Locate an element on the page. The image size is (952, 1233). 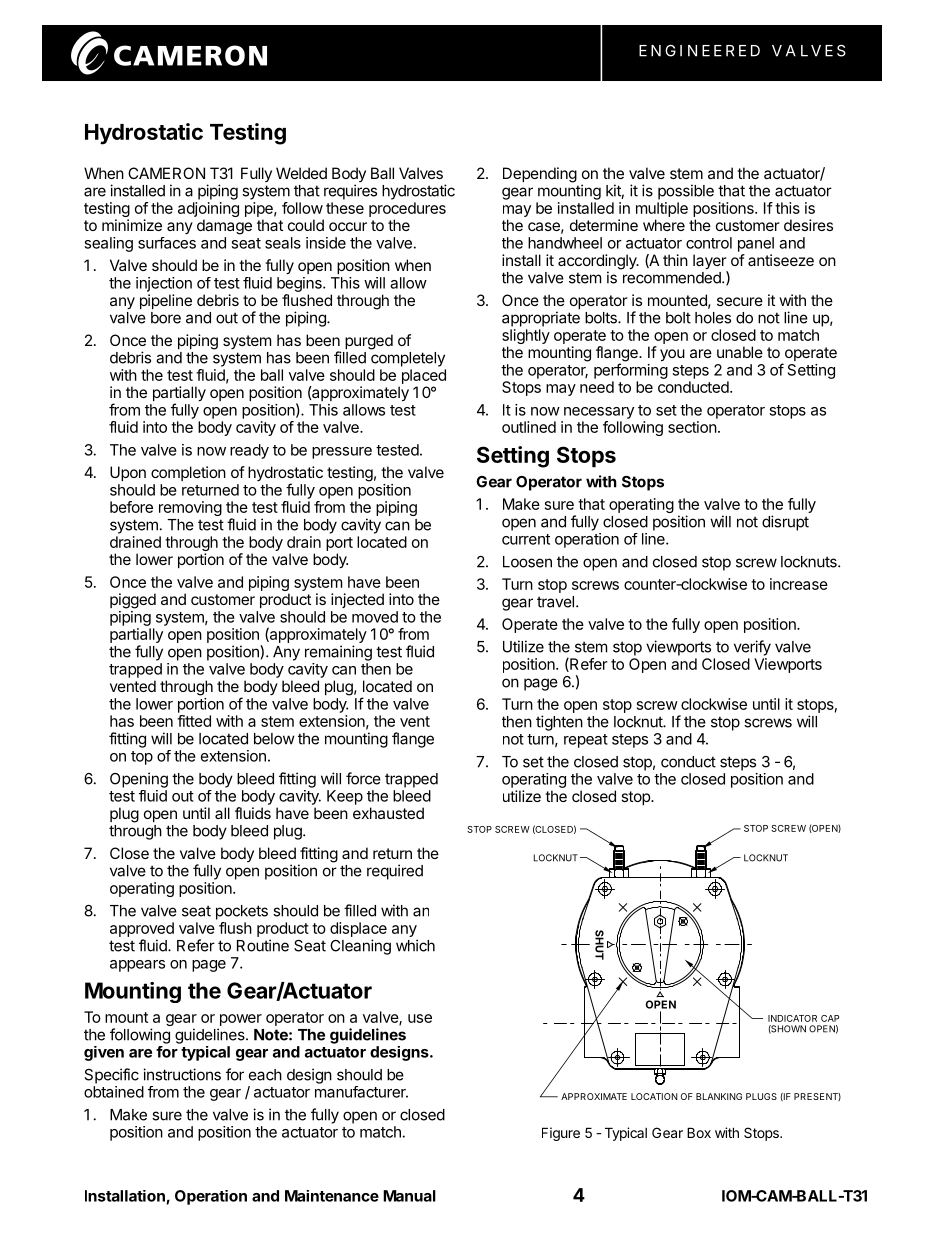
instructions is located at coordinates (182, 1074).
